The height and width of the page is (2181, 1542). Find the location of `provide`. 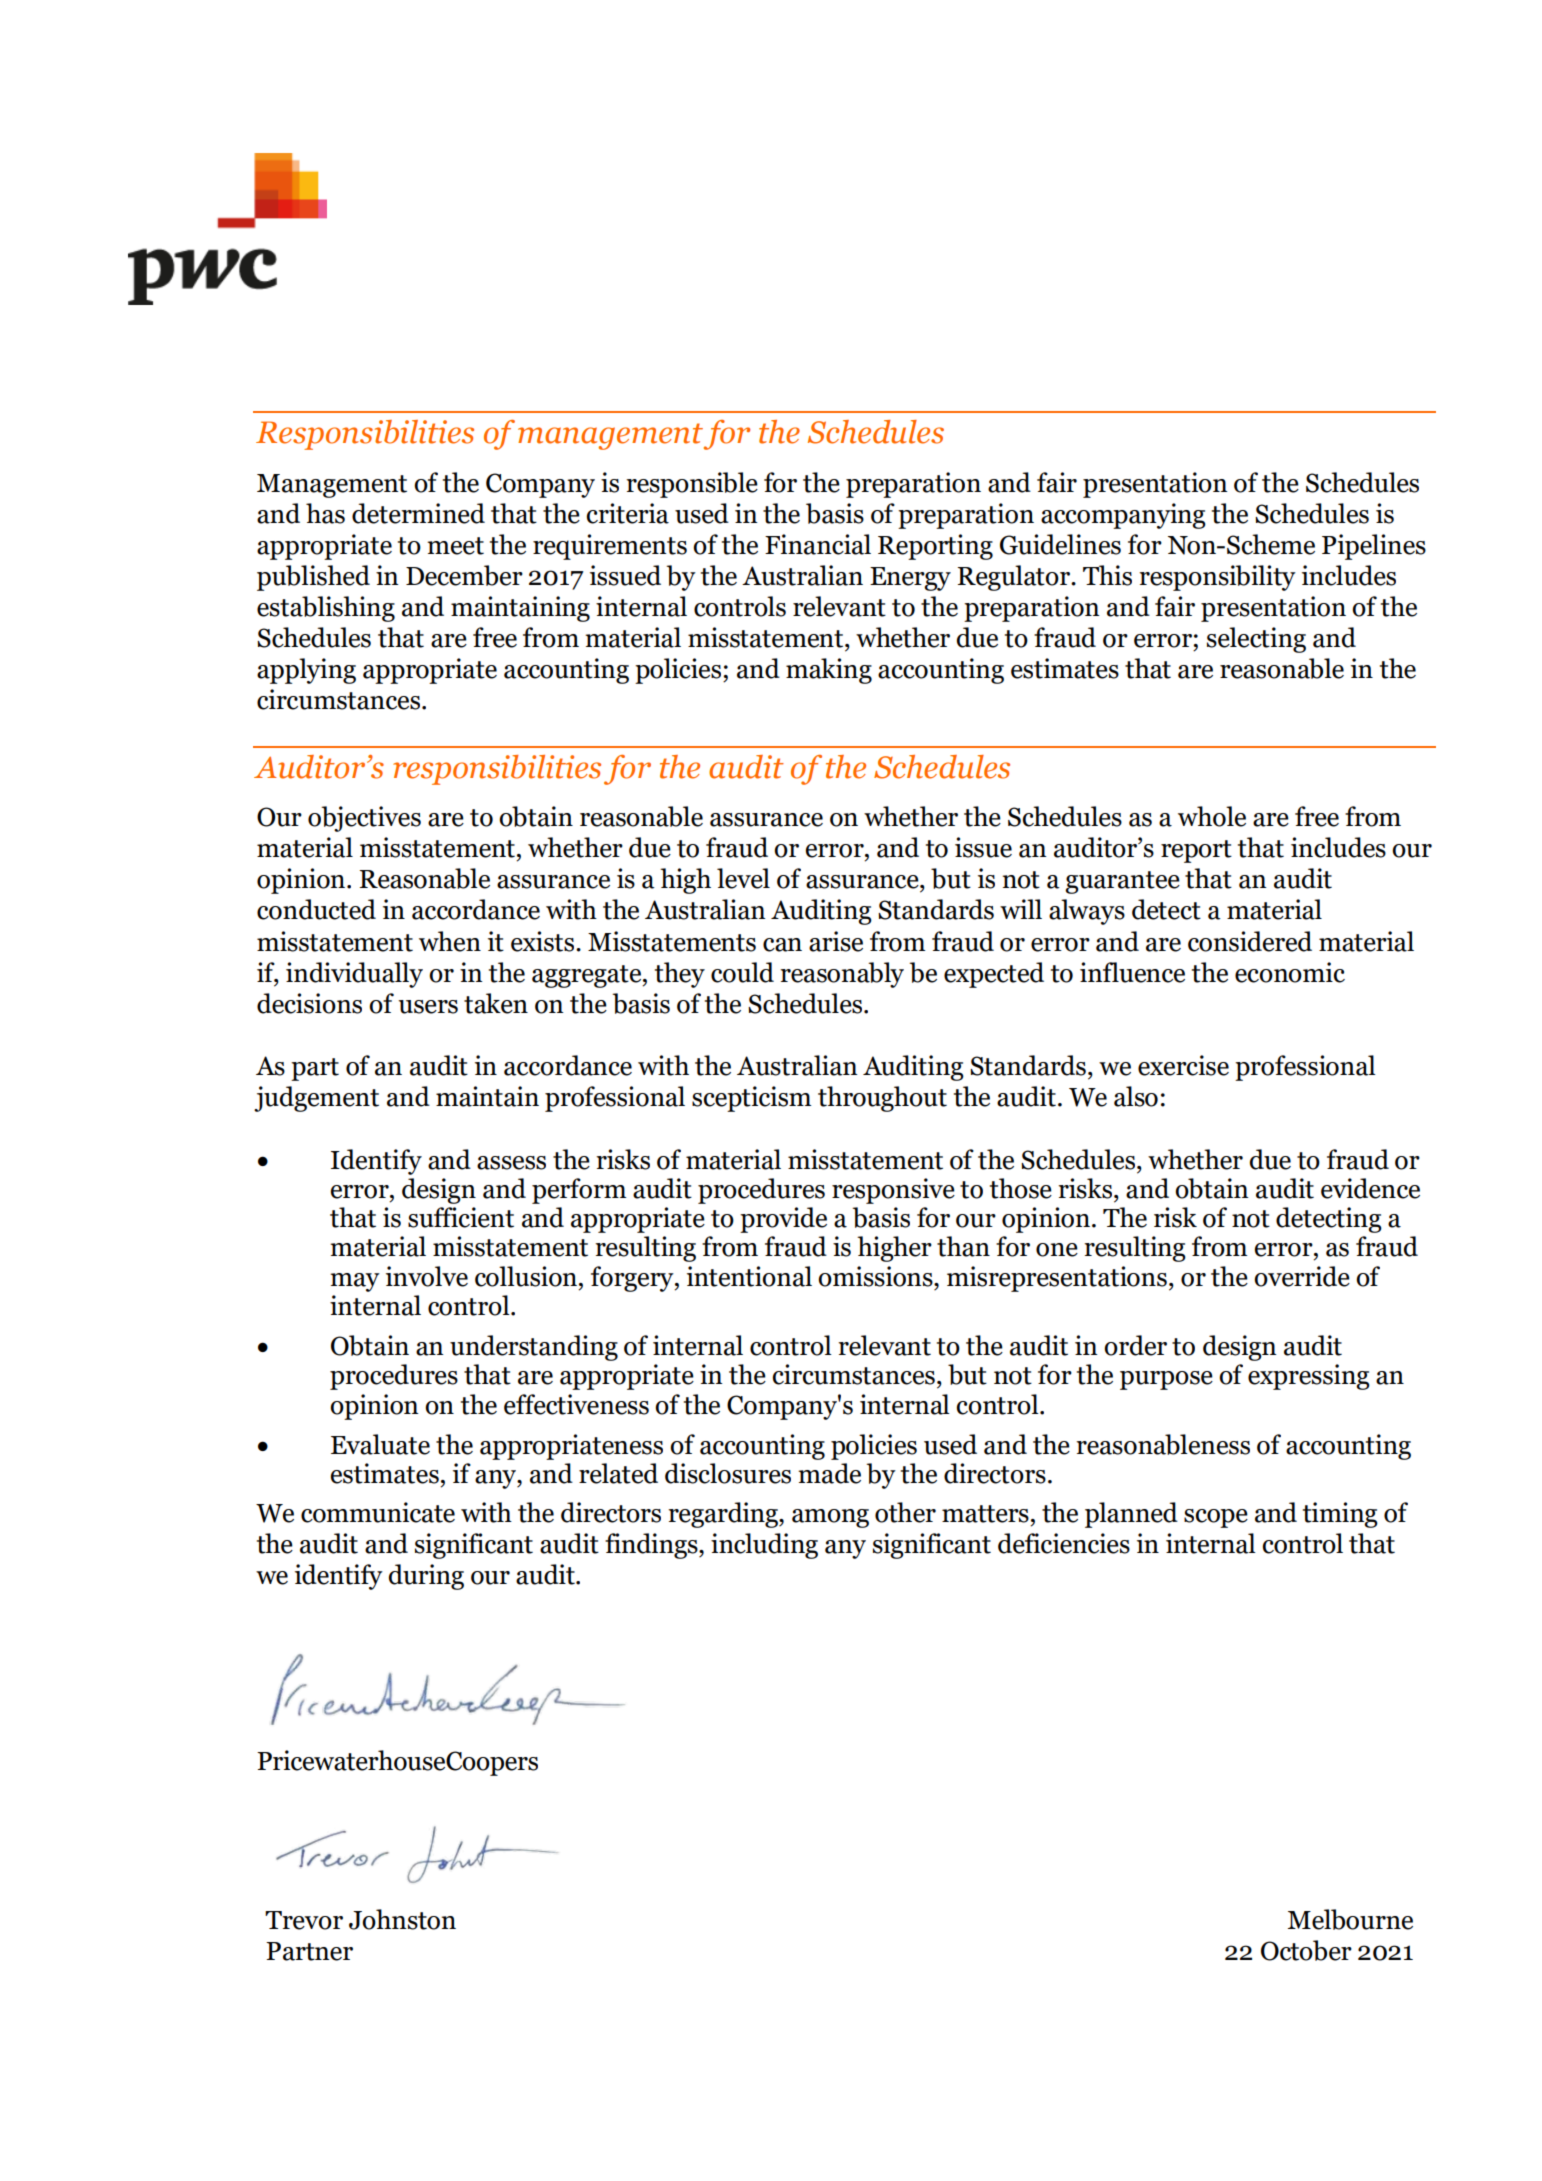

provide is located at coordinates (783, 1220).
